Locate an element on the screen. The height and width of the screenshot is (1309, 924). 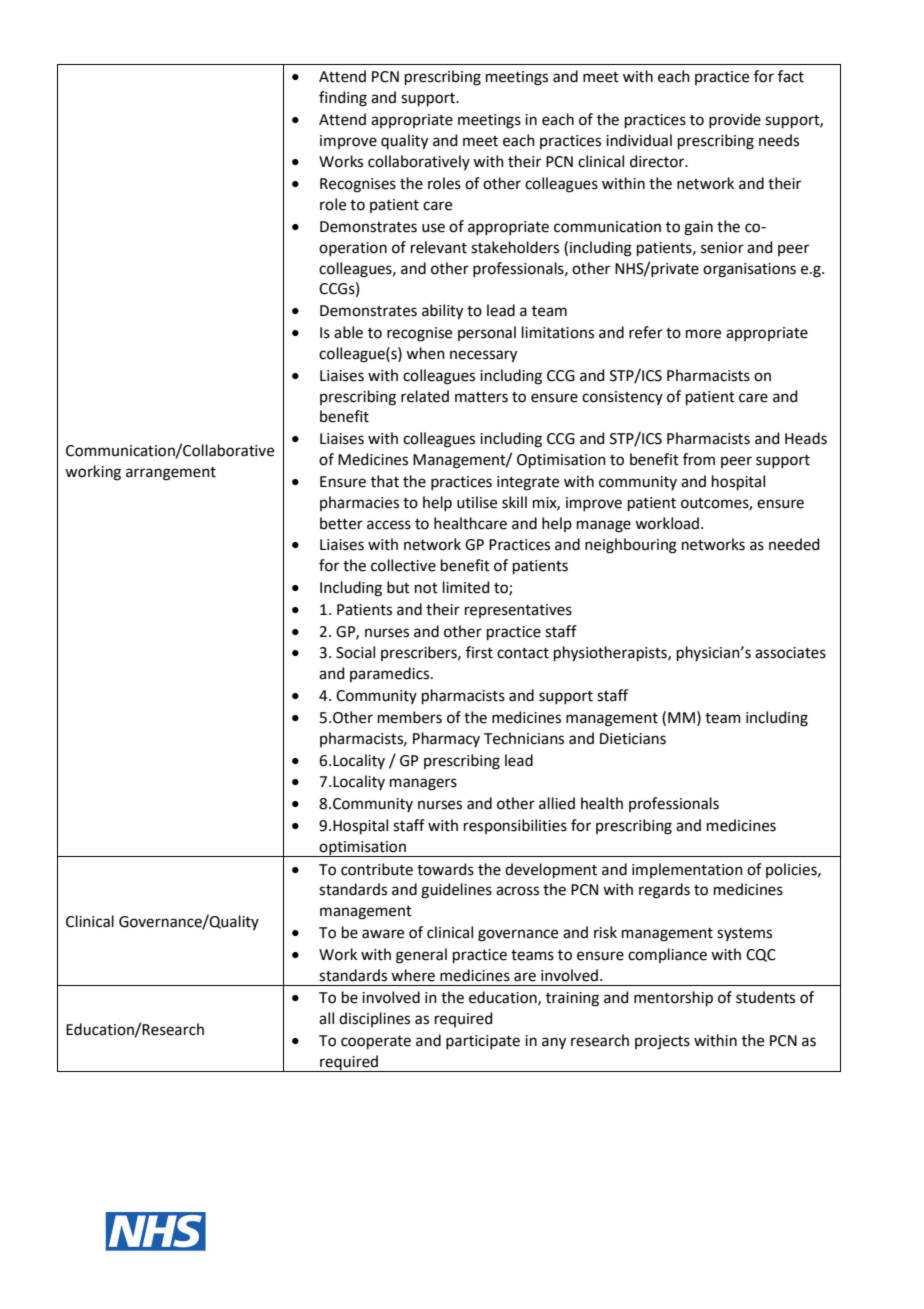
disciplines is located at coordinates (374, 1019).
